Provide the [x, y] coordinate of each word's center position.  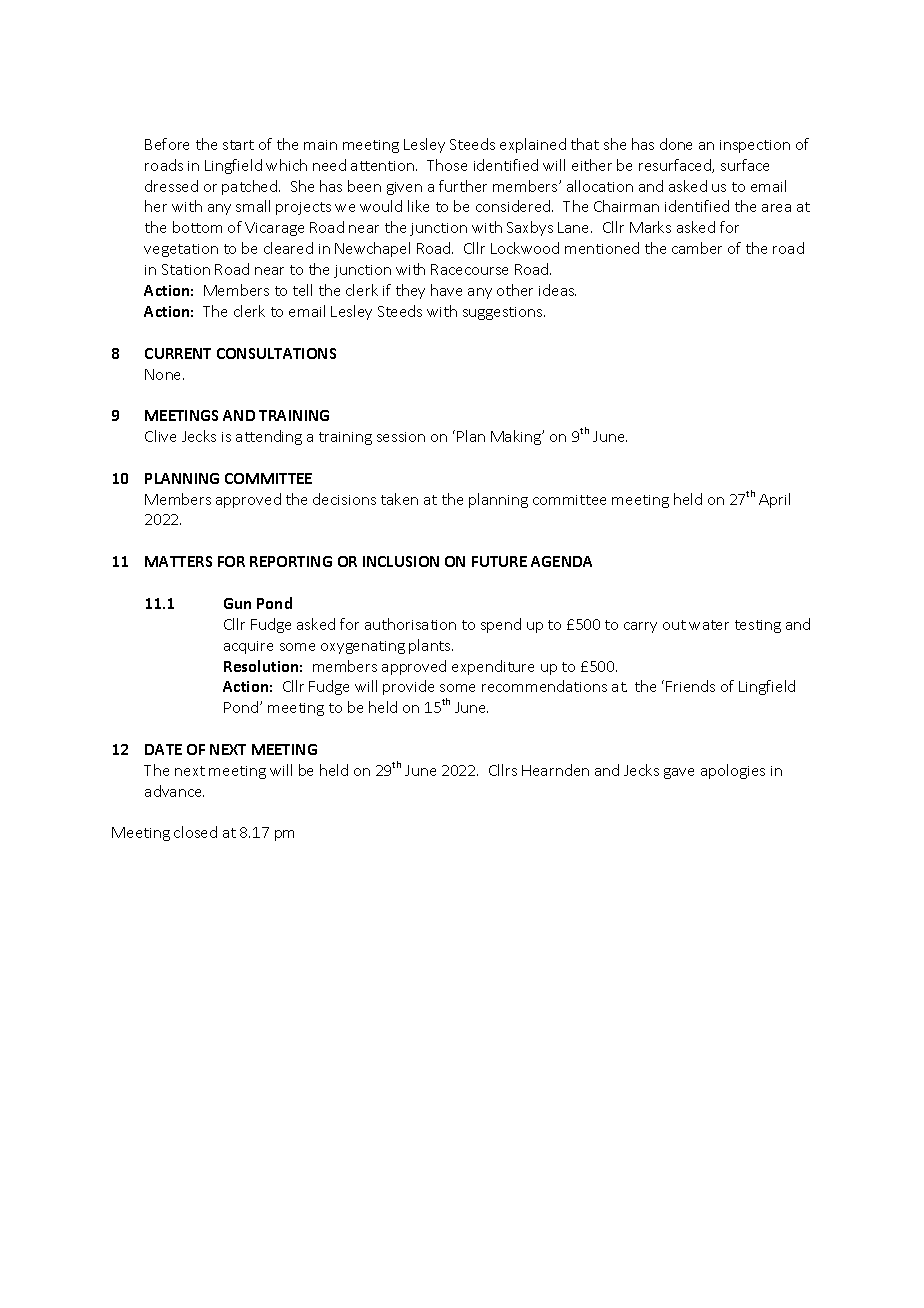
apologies [733, 771]
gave [679, 773]
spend [501, 625]
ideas [557, 290]
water [709, 625]
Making [517, 437]
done [676, 144]
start [238, 145]
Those [447, 165]
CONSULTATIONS [276, 353]
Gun [237, 603]
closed [195, 832]
